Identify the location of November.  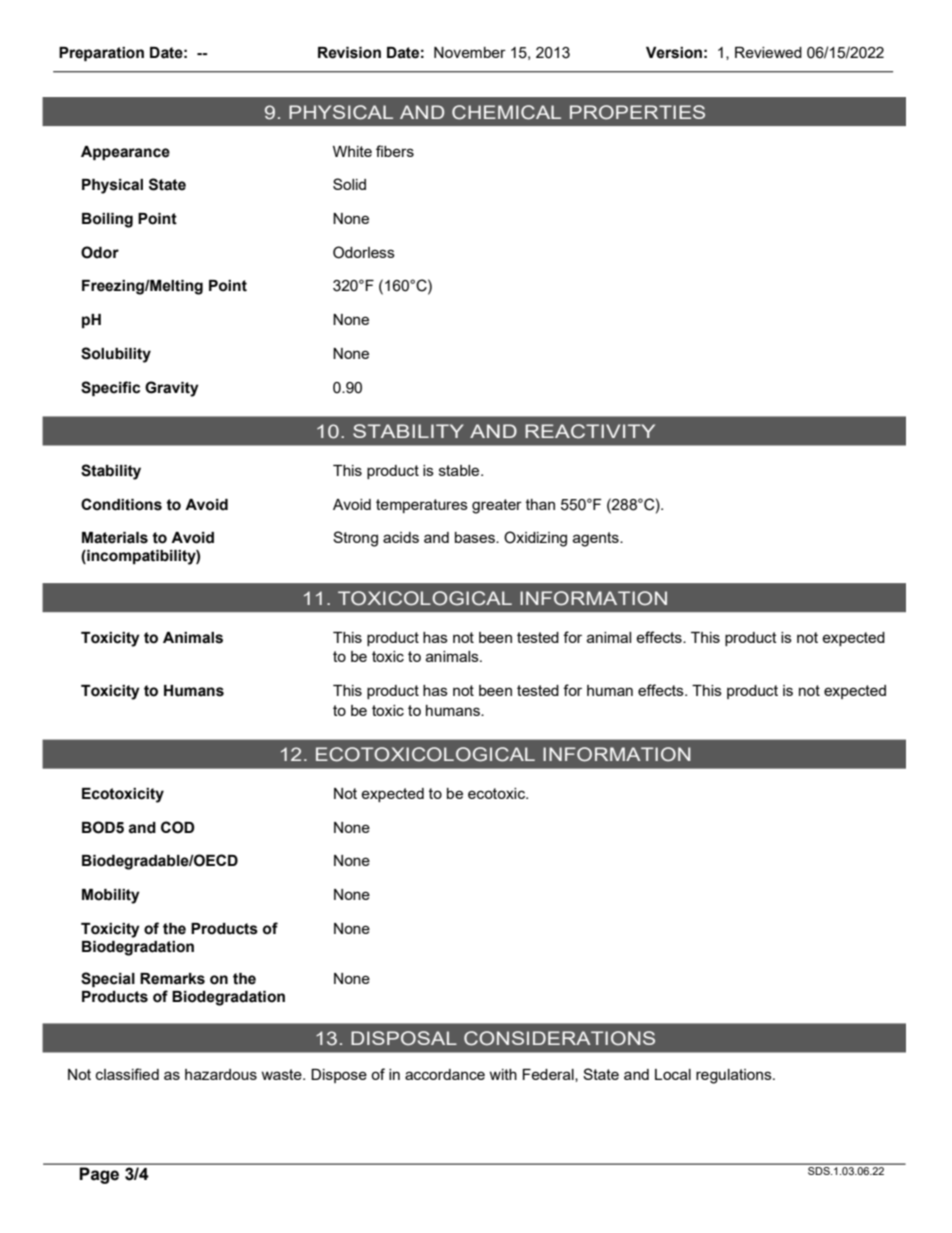
(470, 52).
